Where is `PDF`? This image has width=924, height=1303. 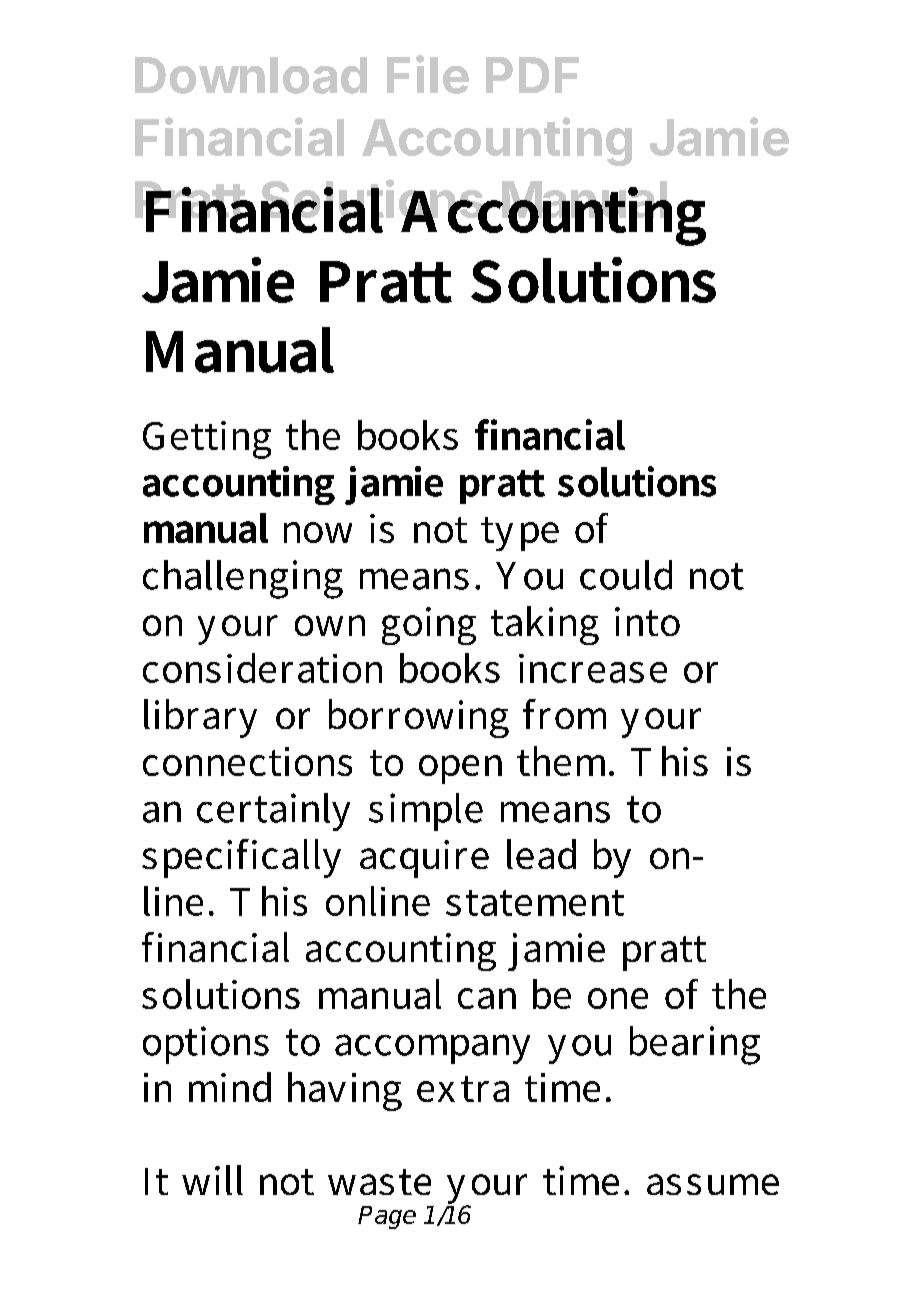
PDF is located at coordinates (532, 75).
